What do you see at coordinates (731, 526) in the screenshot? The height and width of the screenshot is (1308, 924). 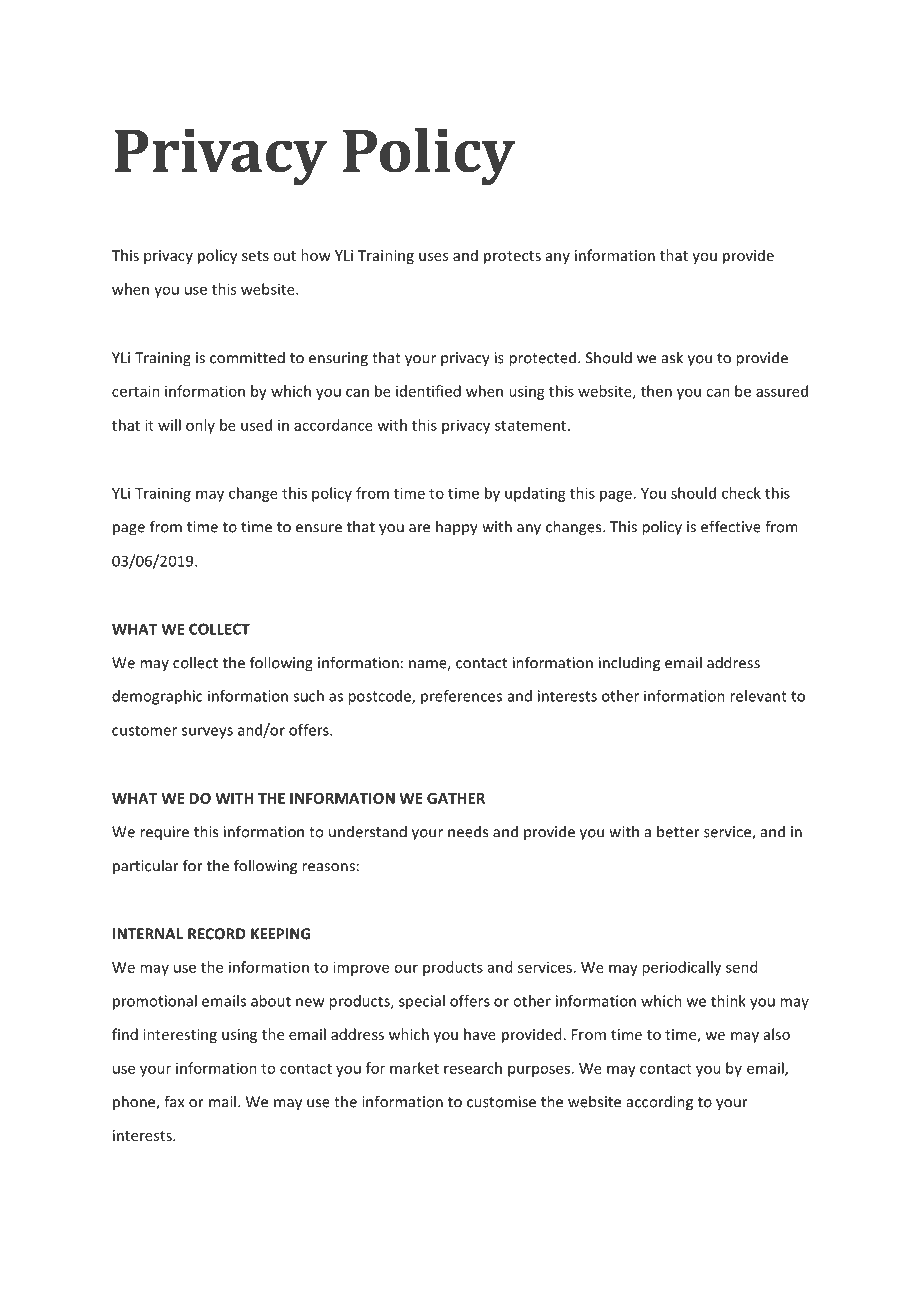 I see `effective` at bounding box center [731, 526].
